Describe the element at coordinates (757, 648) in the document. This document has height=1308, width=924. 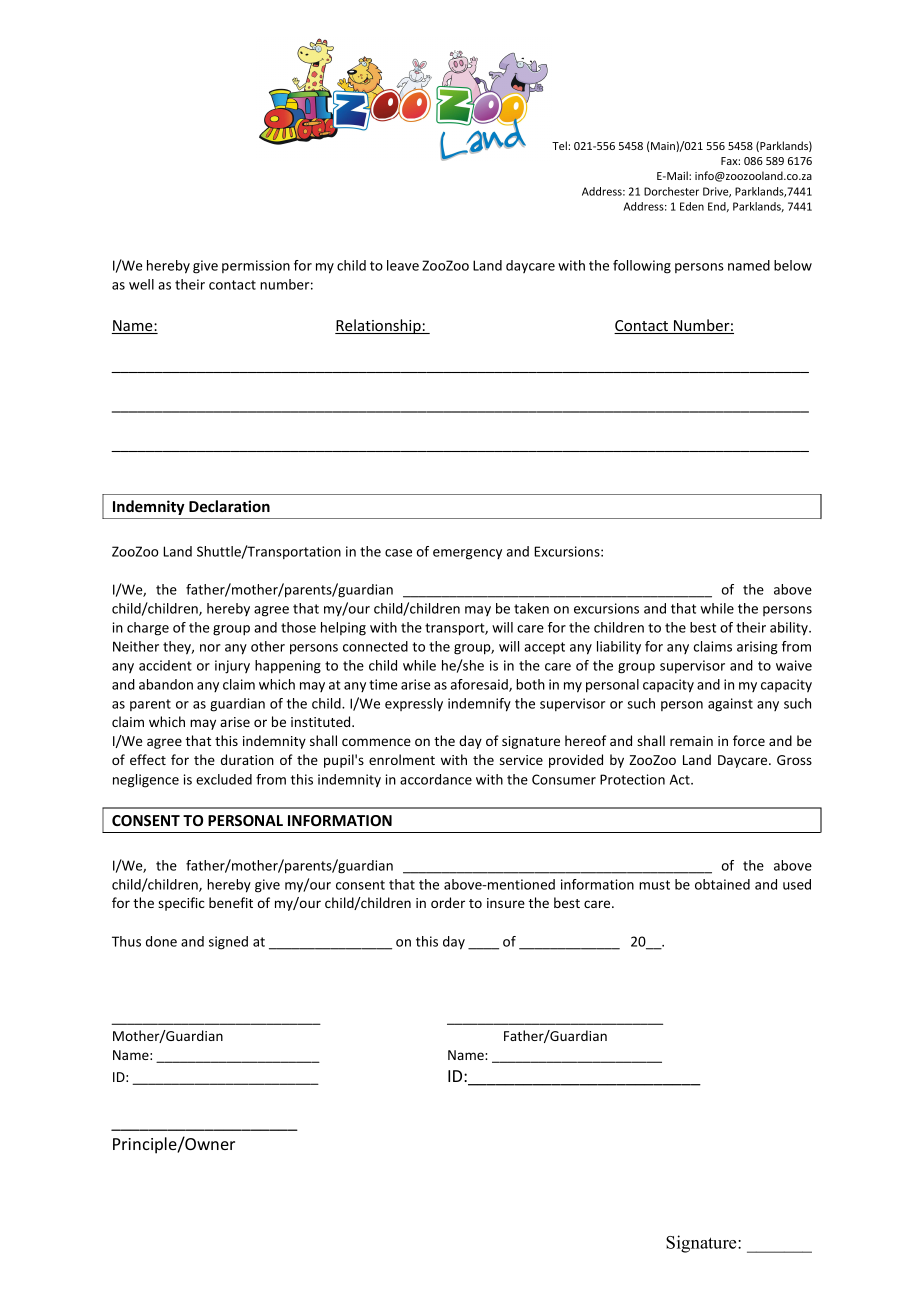
I see `arising` at that location.
